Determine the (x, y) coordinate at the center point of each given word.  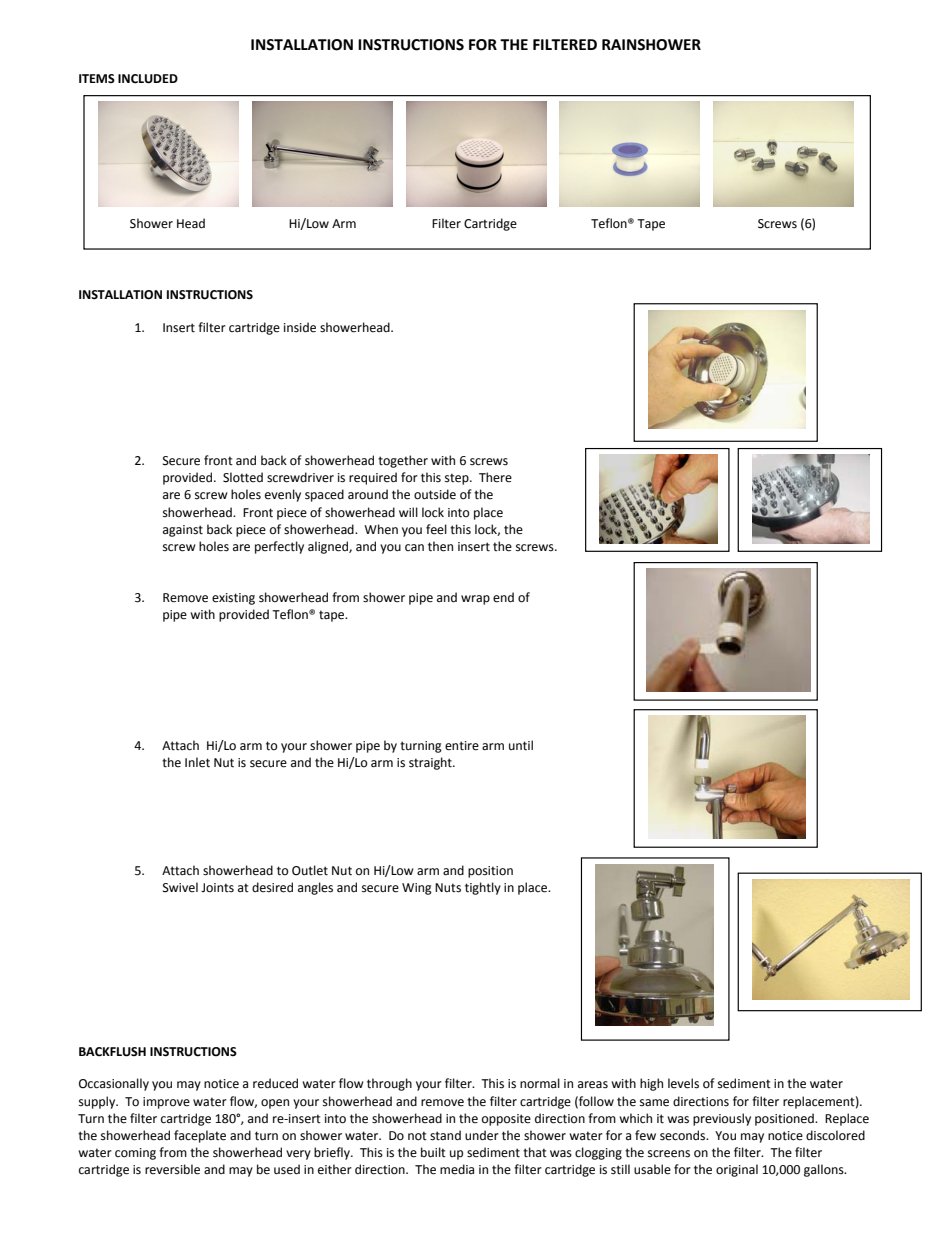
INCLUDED (148, 79)
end (503, 597)
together (403, 461)
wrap (475, 600)
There (495, 477)
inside (300, 327)
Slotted (243, 477)
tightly (483, 888)
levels (683, 1083)
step (458, 479)
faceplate (200, 1136)
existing (233, 599)
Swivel (180, 887)
